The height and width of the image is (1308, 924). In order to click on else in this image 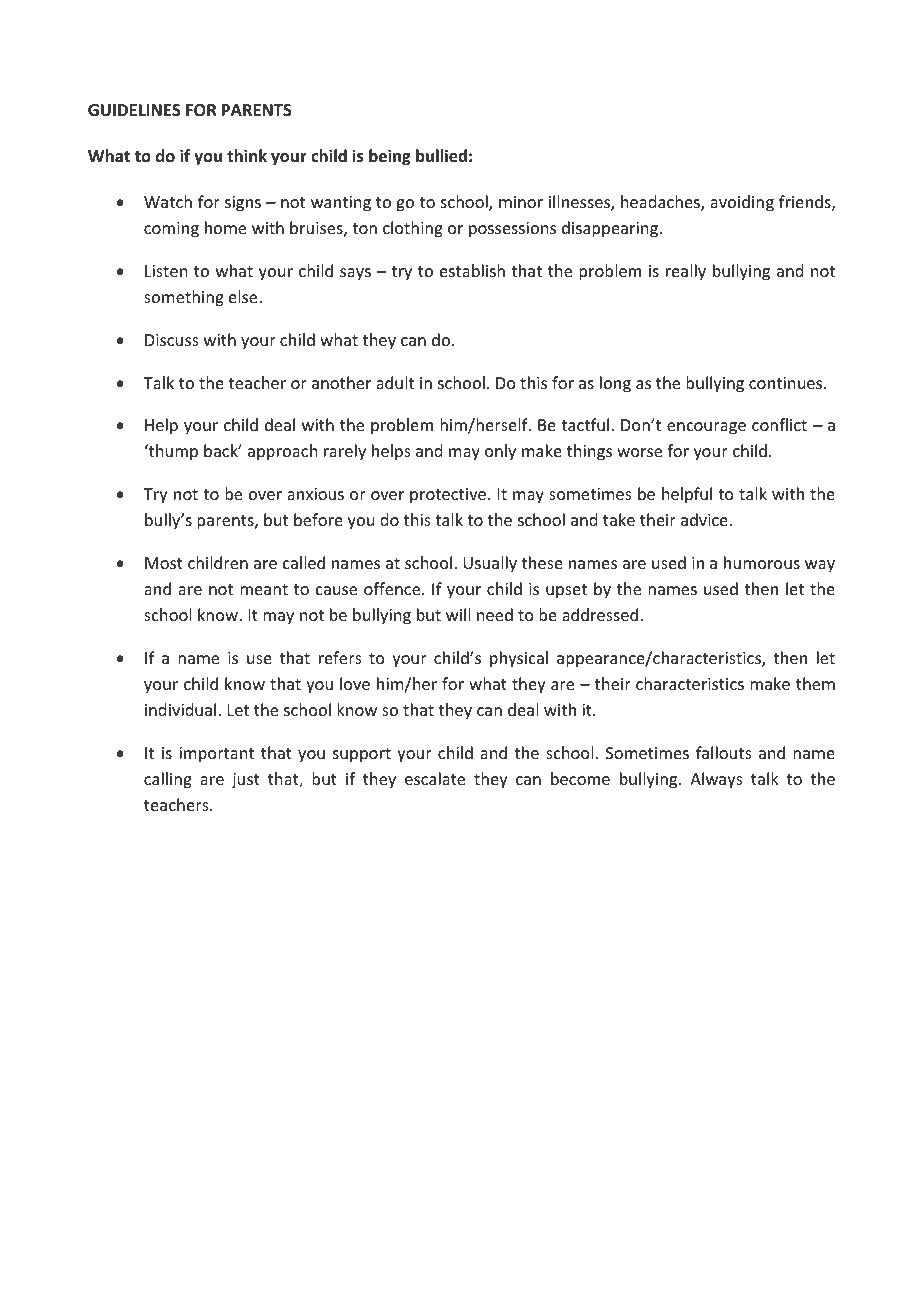, I will do `click(244, 296)`.
